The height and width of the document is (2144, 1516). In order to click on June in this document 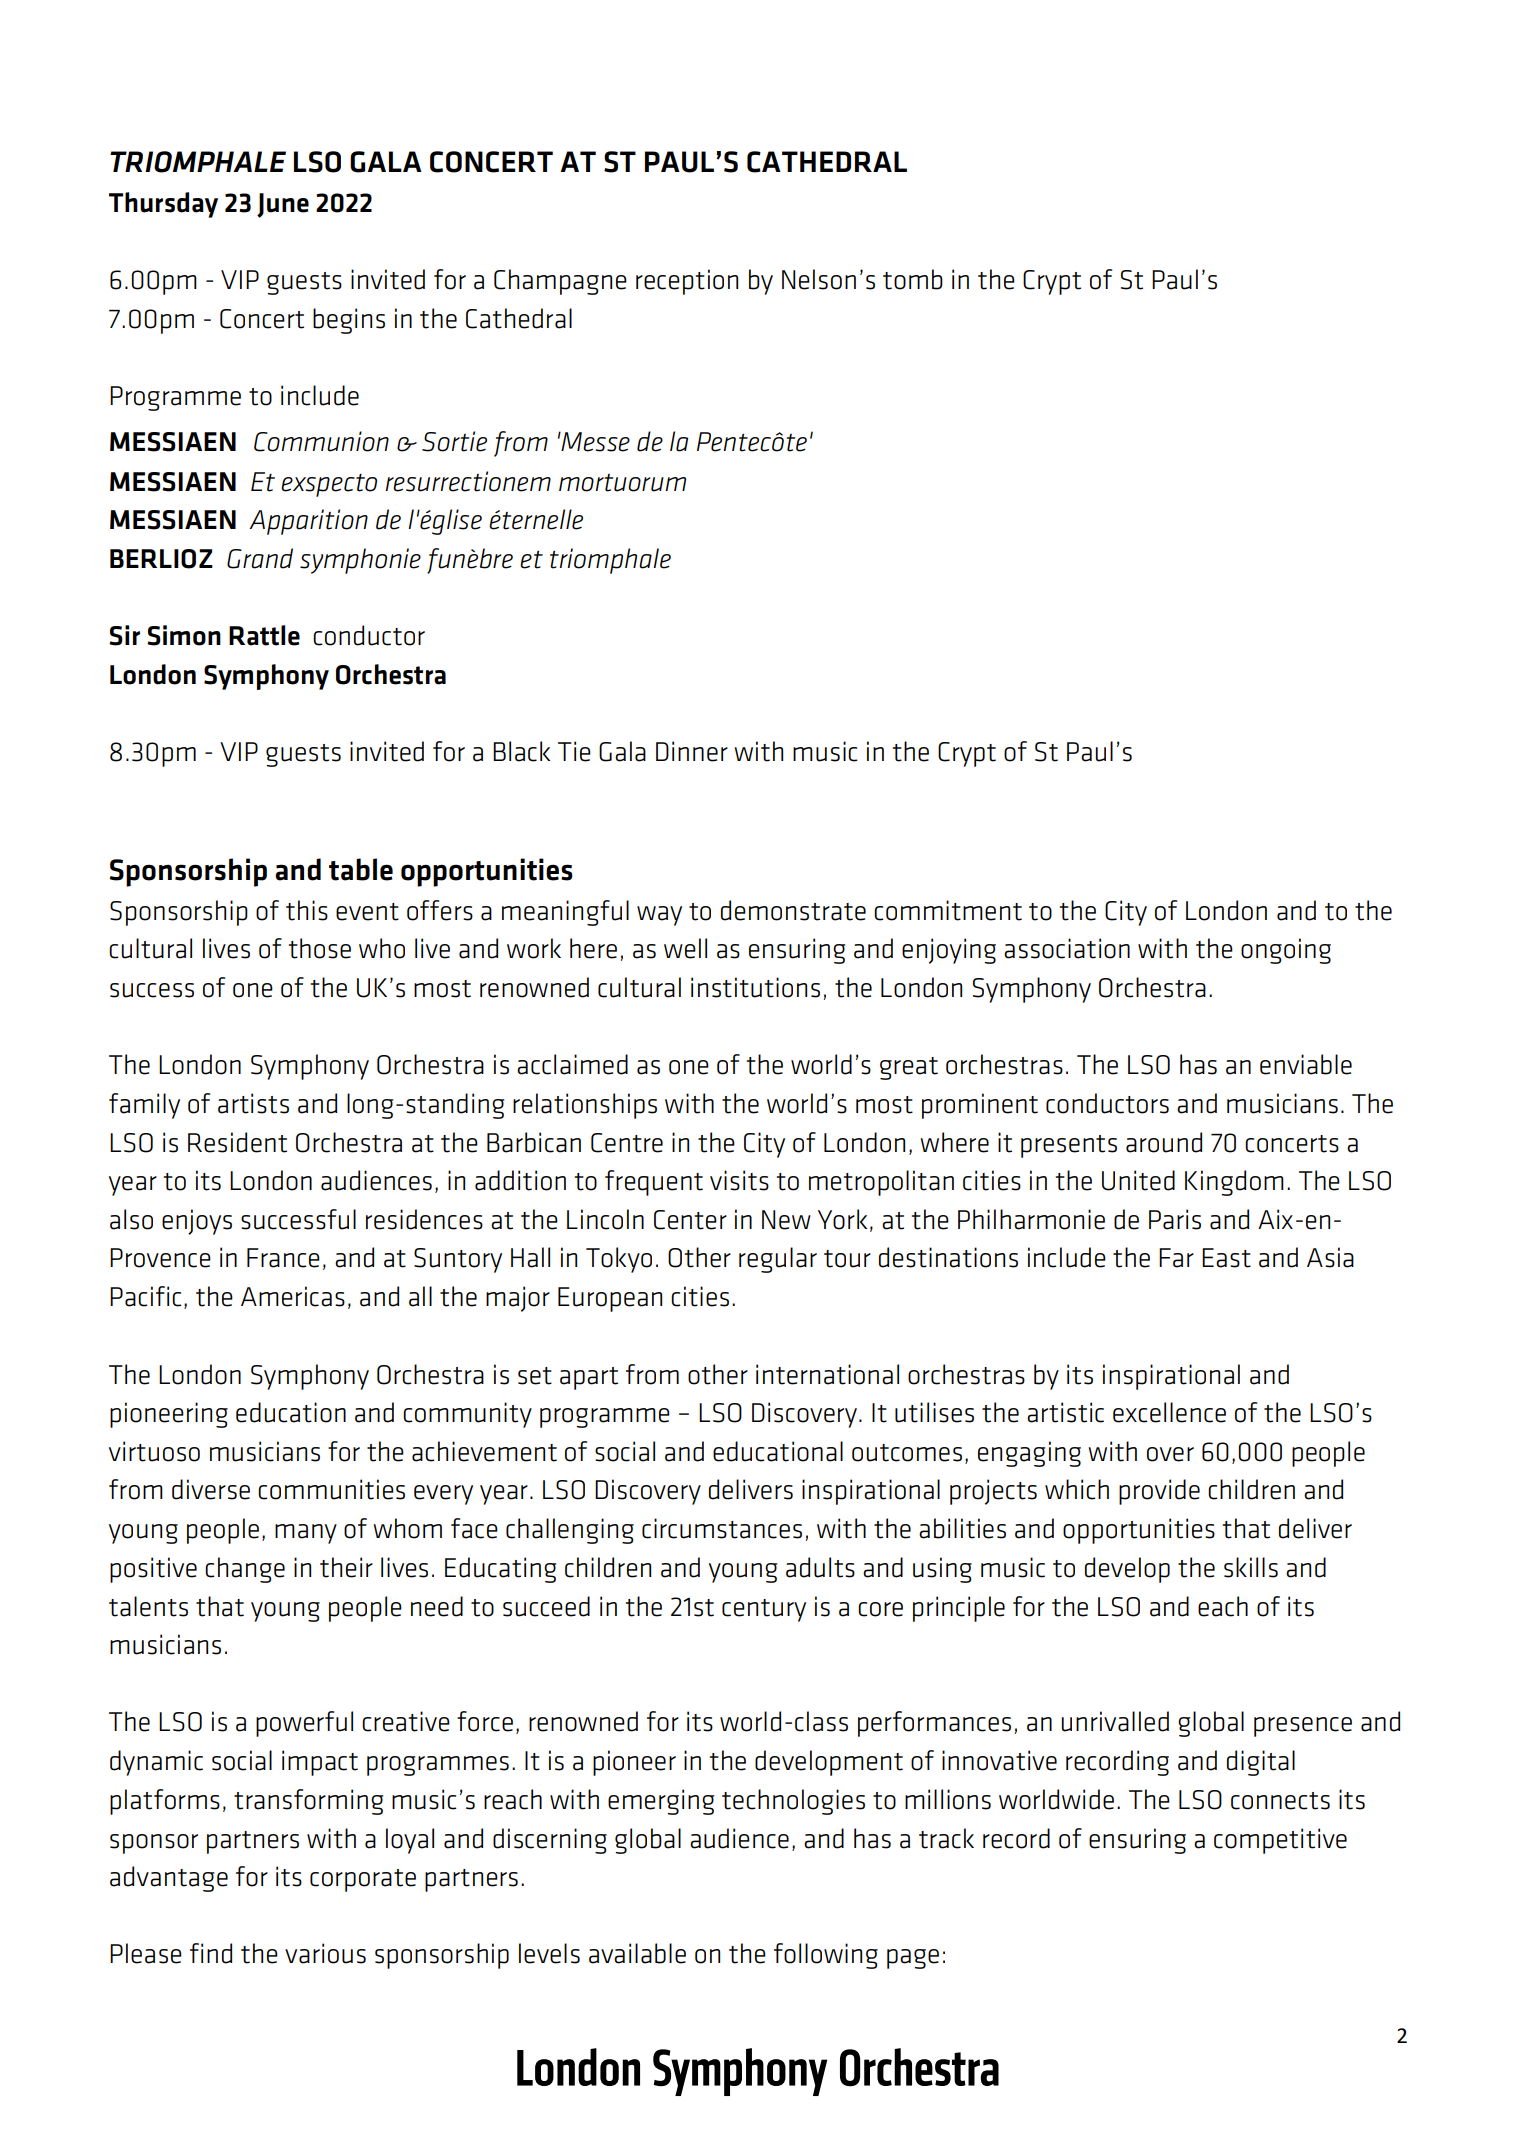, I will do `click(283, 205)`.
